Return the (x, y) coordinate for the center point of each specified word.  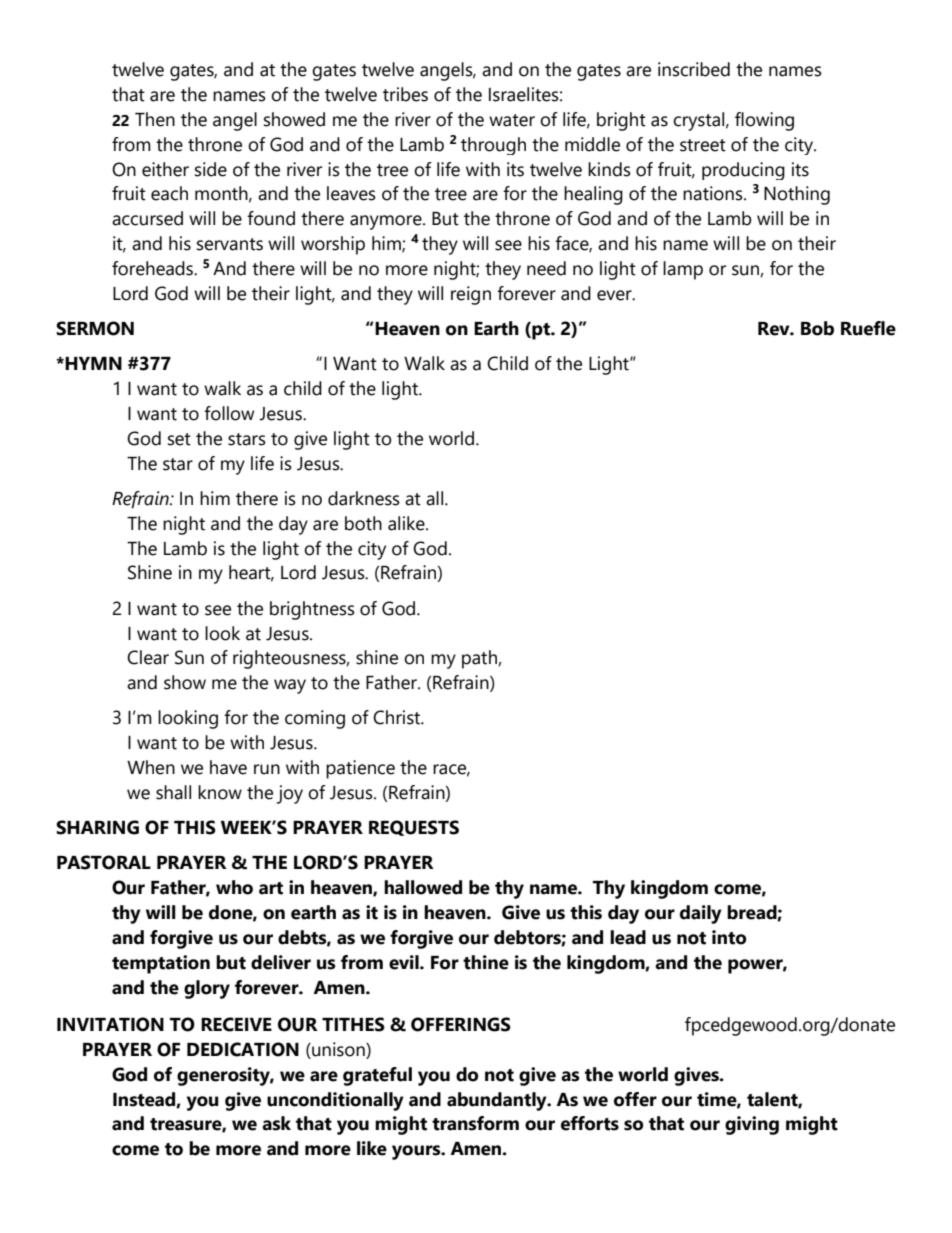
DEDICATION (243, 1049)
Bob (817, 328)
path (480, 659)
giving (752, 1125)
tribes (405, 94)
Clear (148, 657)
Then (155, 119)
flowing (764, 121)
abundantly (498, 1101)
